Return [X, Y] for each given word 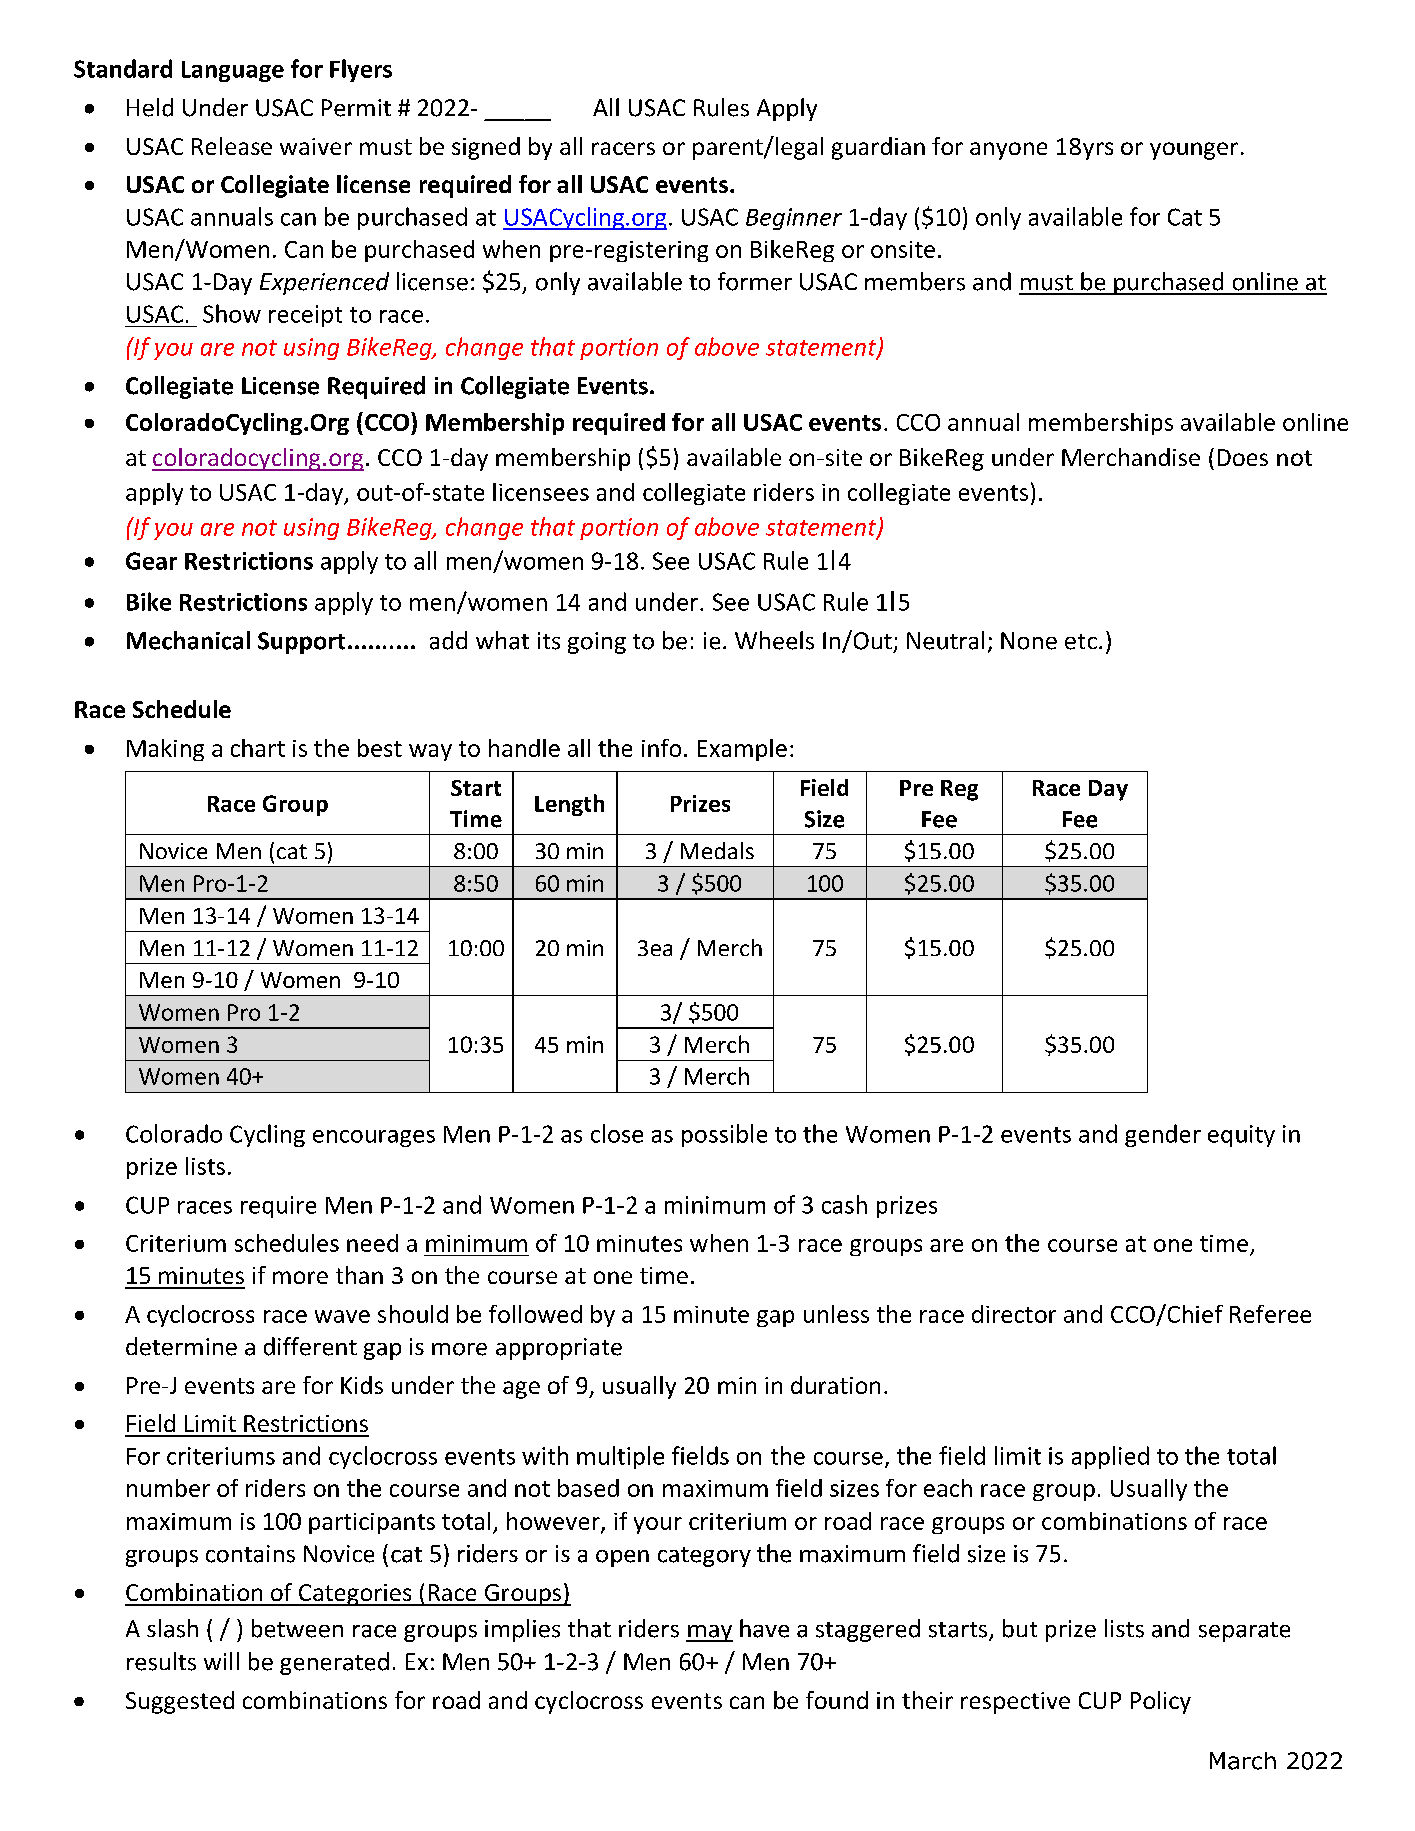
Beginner [794, 219]
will [221, 1661]
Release [232, 146]
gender [1163, 1135]
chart [258, 748]
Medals [717, 850]
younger [1194, 151]
